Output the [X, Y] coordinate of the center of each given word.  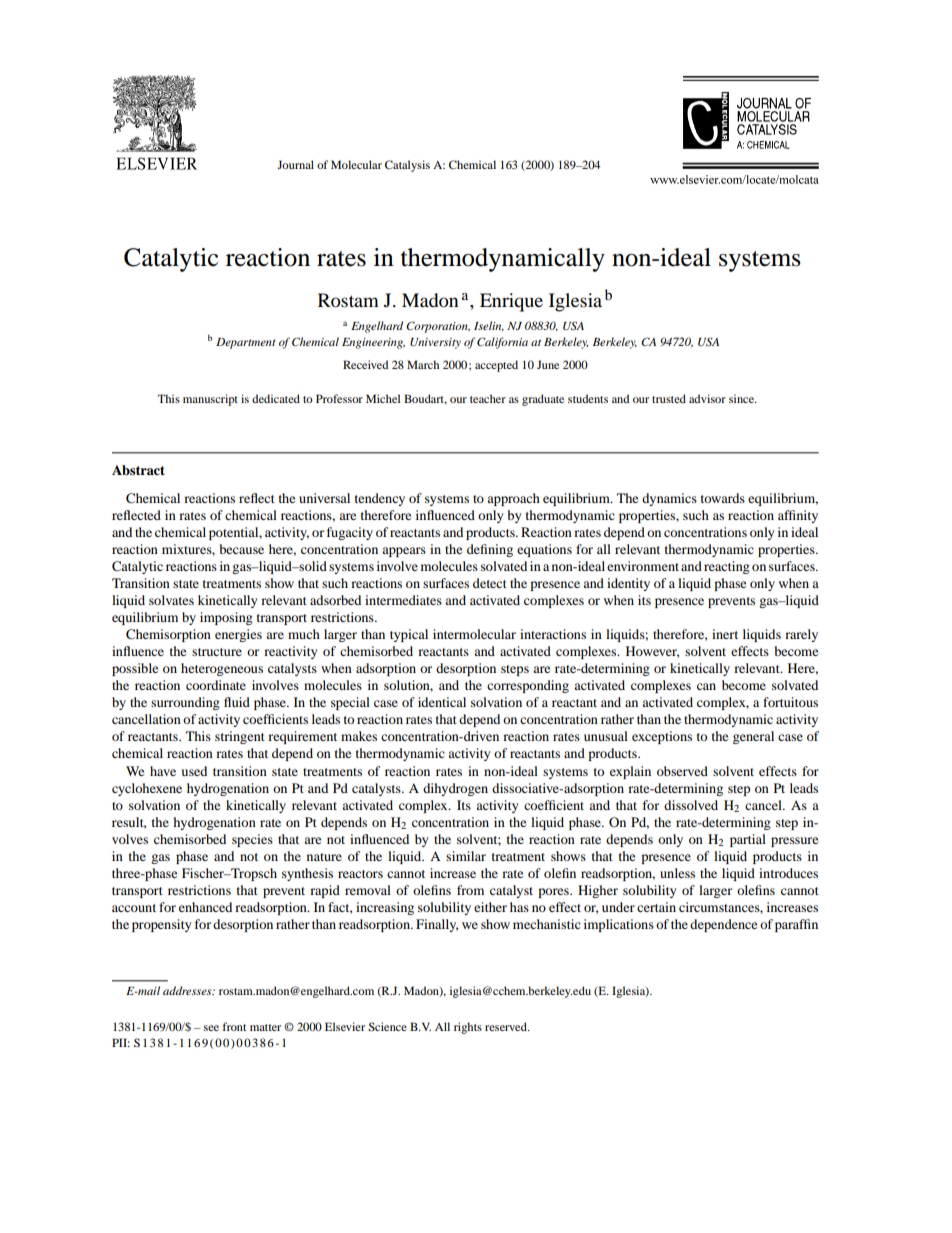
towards [723, 498]
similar [466, 856]
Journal [295, 164]
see [211, 1028]
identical [442, 702]
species [252, 840]
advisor [707, 398]
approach [513, 499]
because [242, 549]
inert [725, 634]
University [435, 343]
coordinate [216, 685]
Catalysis [407, 166]
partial [748, 840]
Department [245, 343]
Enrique [511, 302]
